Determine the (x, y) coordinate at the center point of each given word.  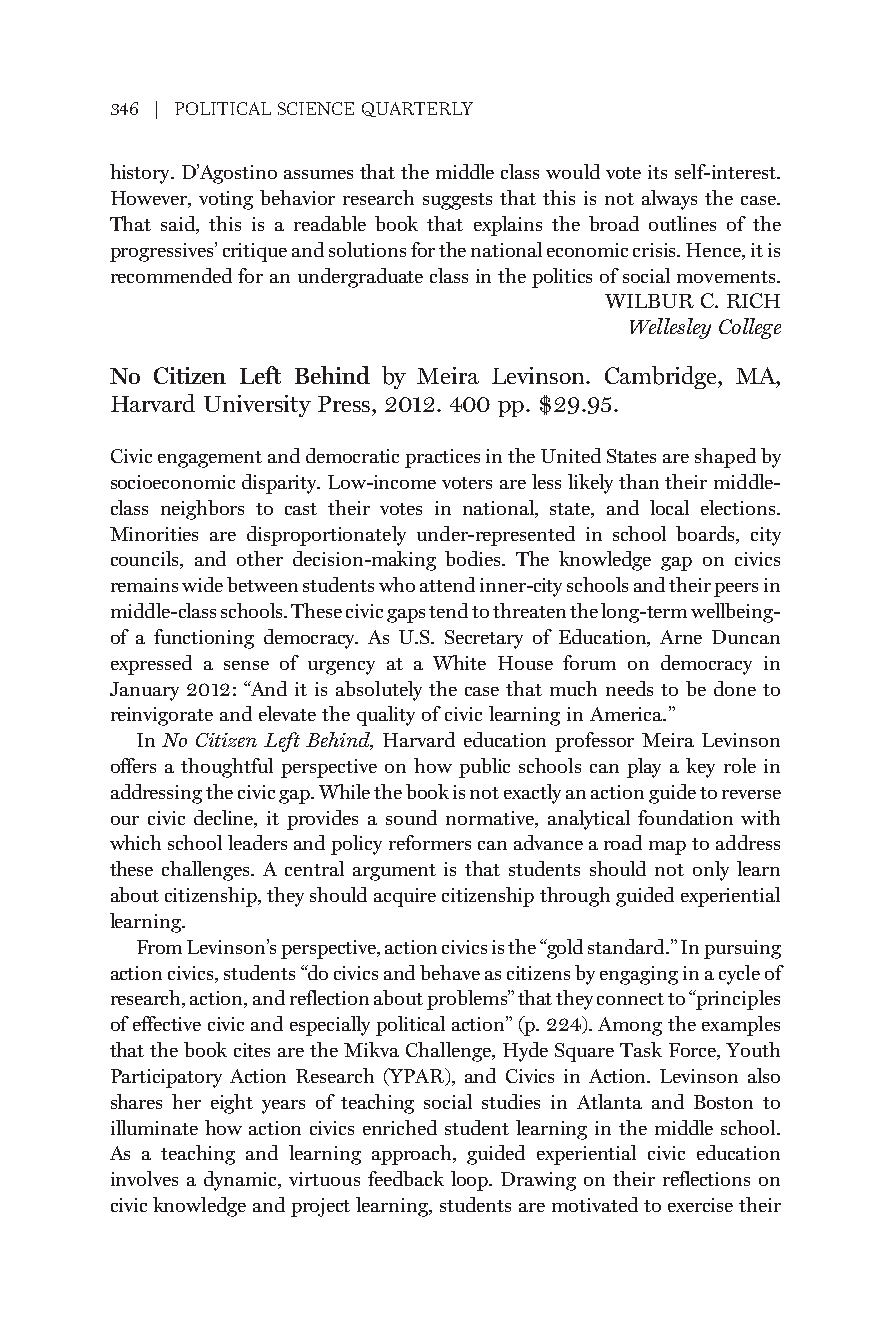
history (141, 174)
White (459, 662)
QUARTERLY (417, 109)
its (657, 172)
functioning (204, 639)
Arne (681, 637)
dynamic (242, 1181)
